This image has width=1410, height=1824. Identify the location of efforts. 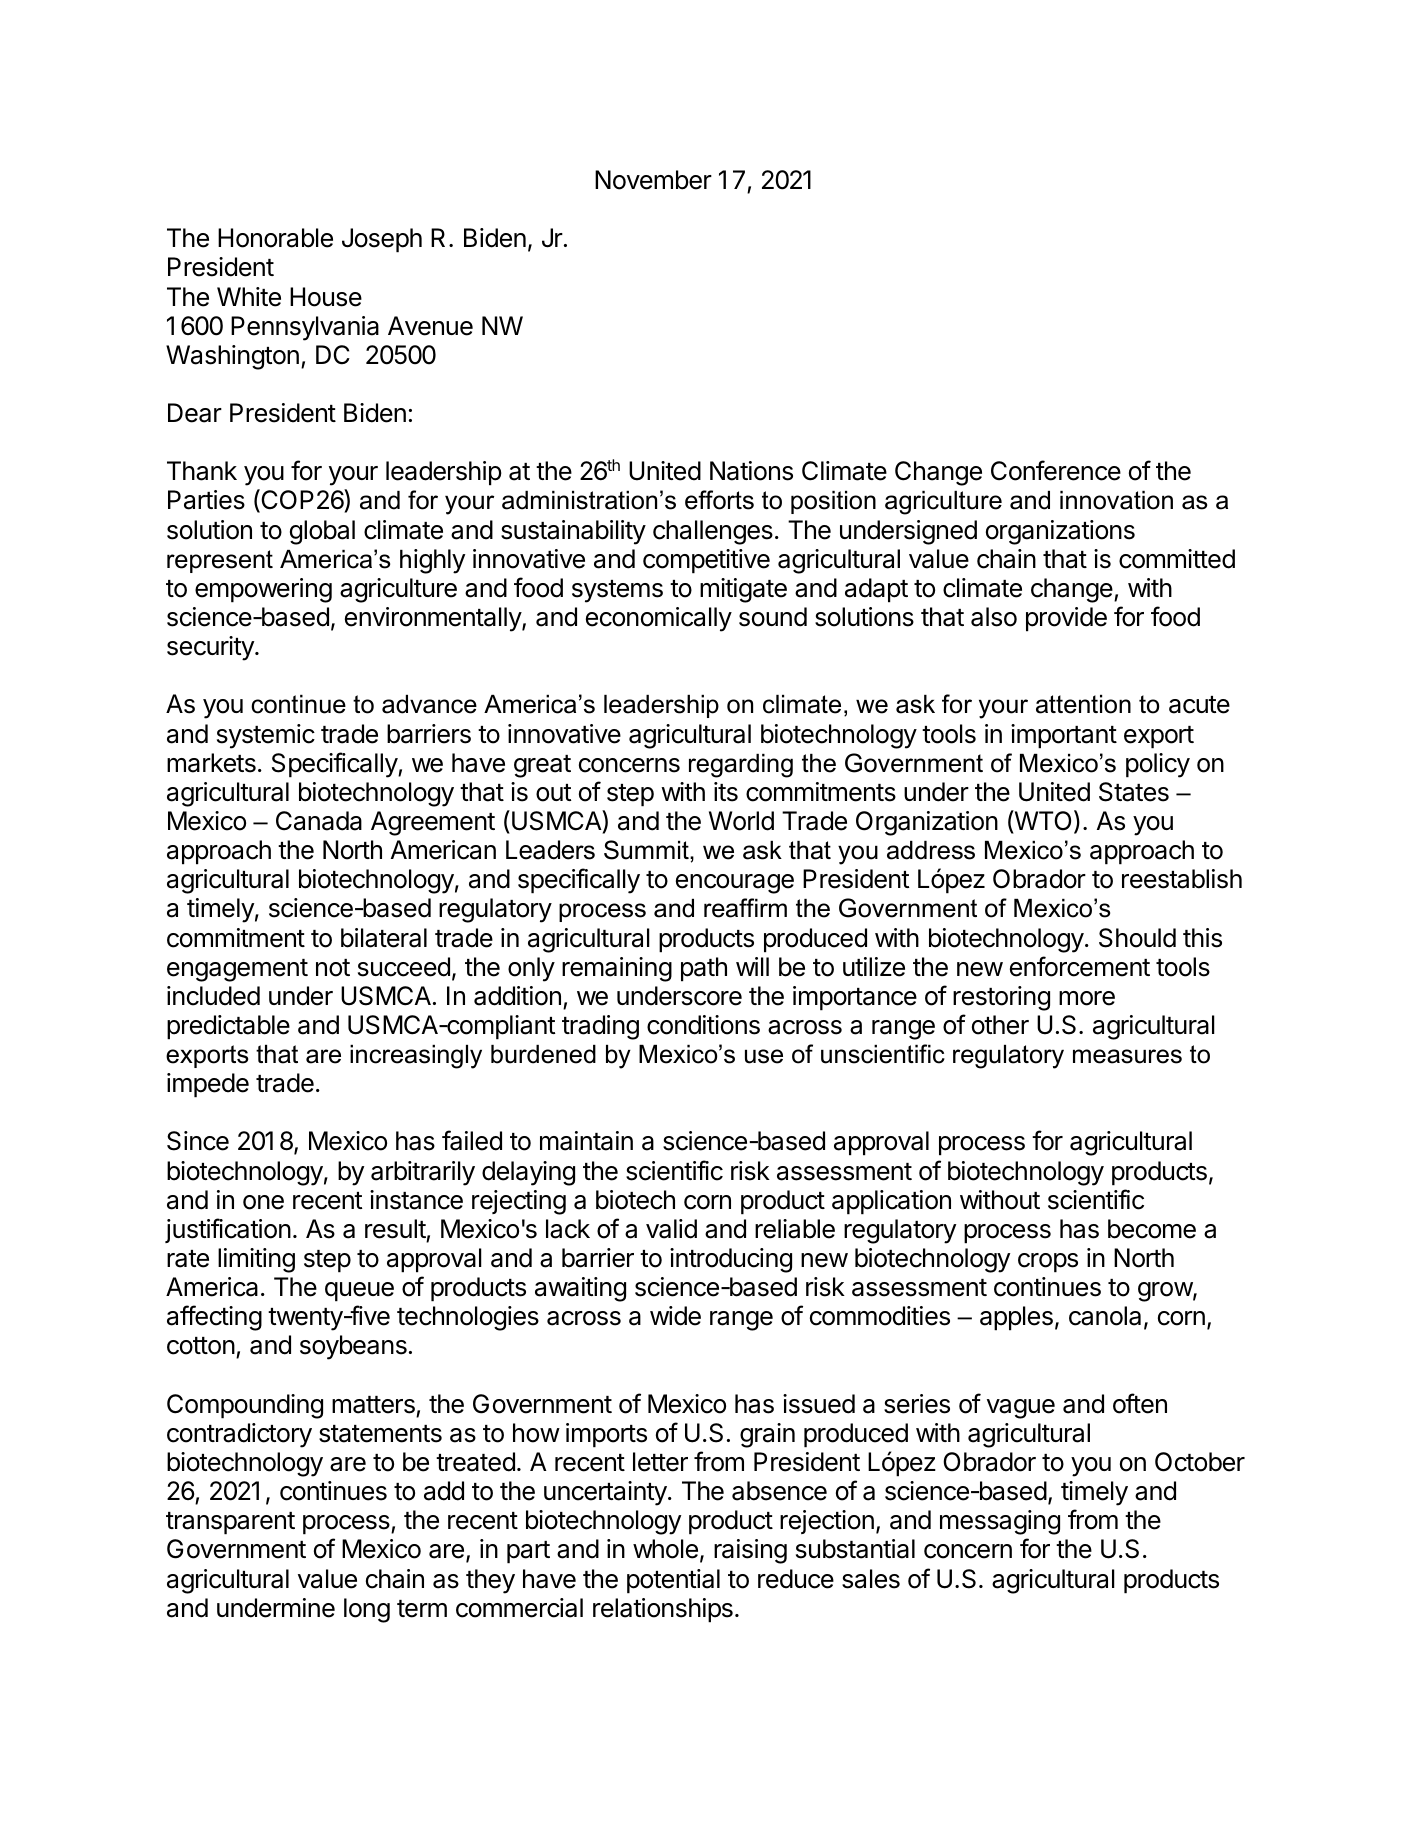
(719, 500).
